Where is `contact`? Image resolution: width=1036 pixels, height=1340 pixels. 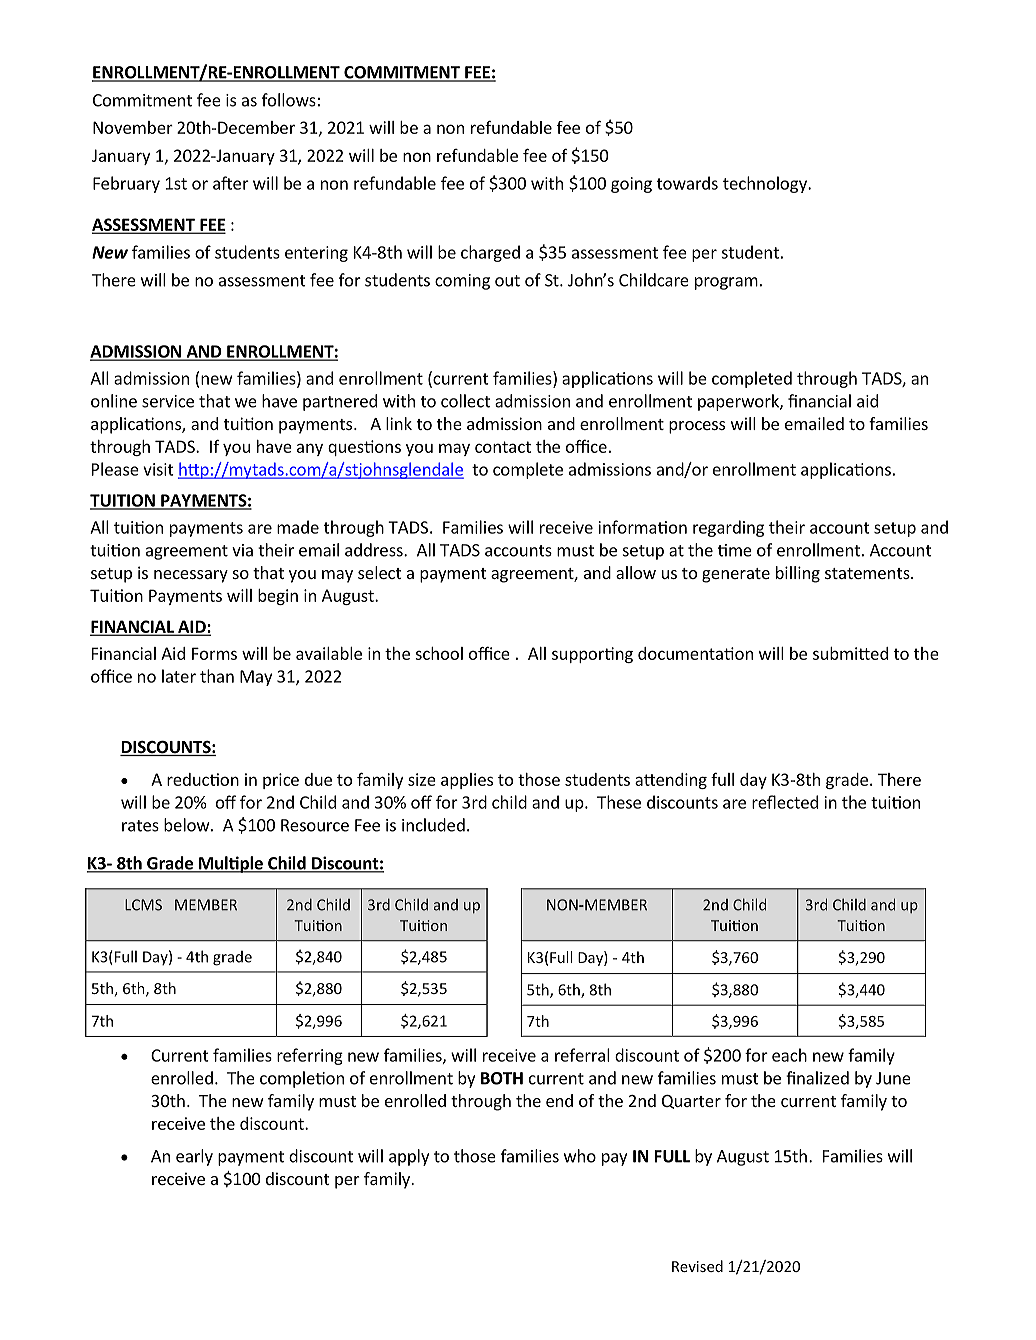
contact is located at coordinates (503, 447).
